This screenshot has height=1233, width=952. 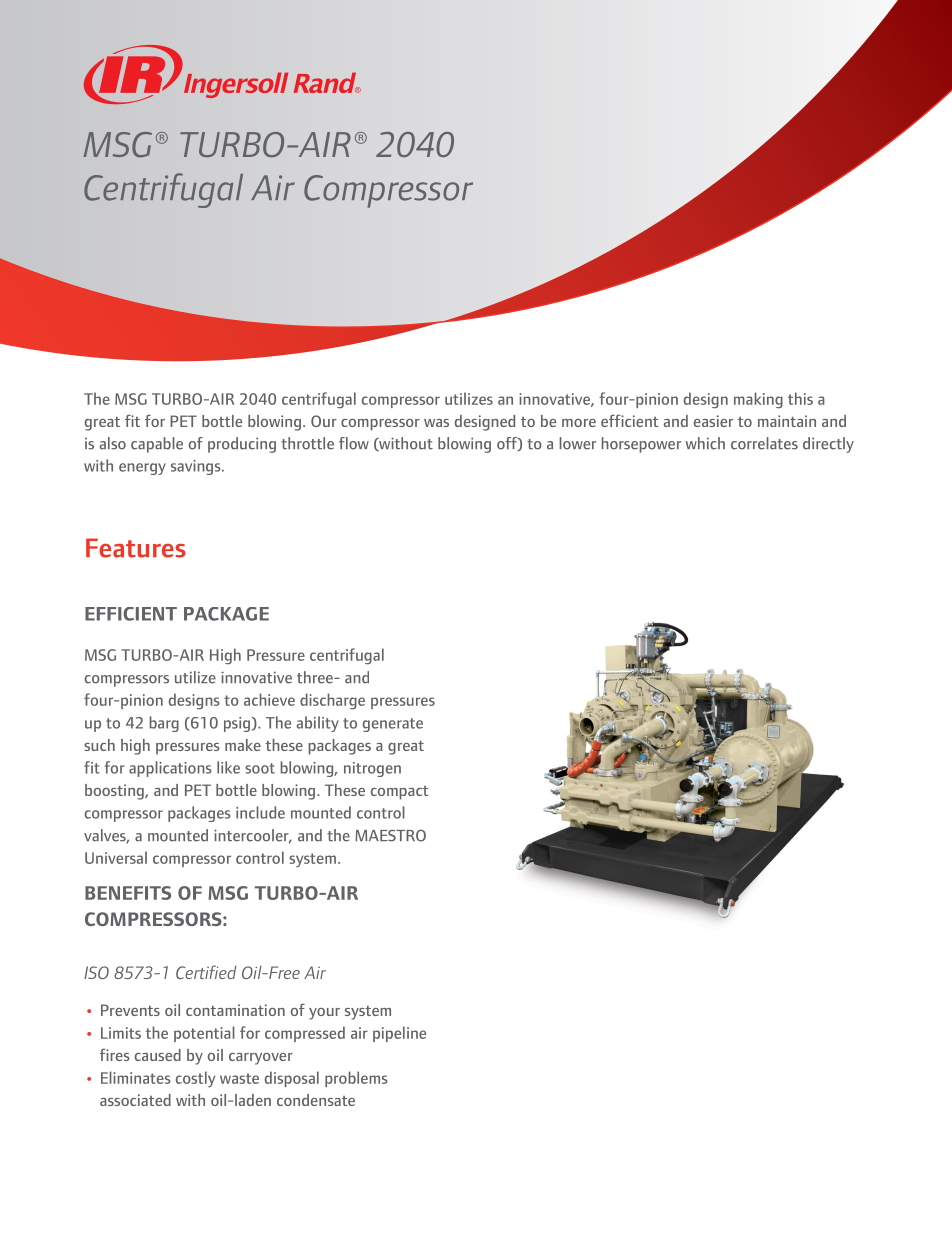 I want to click on costly, so click(x=195, y=1079).
